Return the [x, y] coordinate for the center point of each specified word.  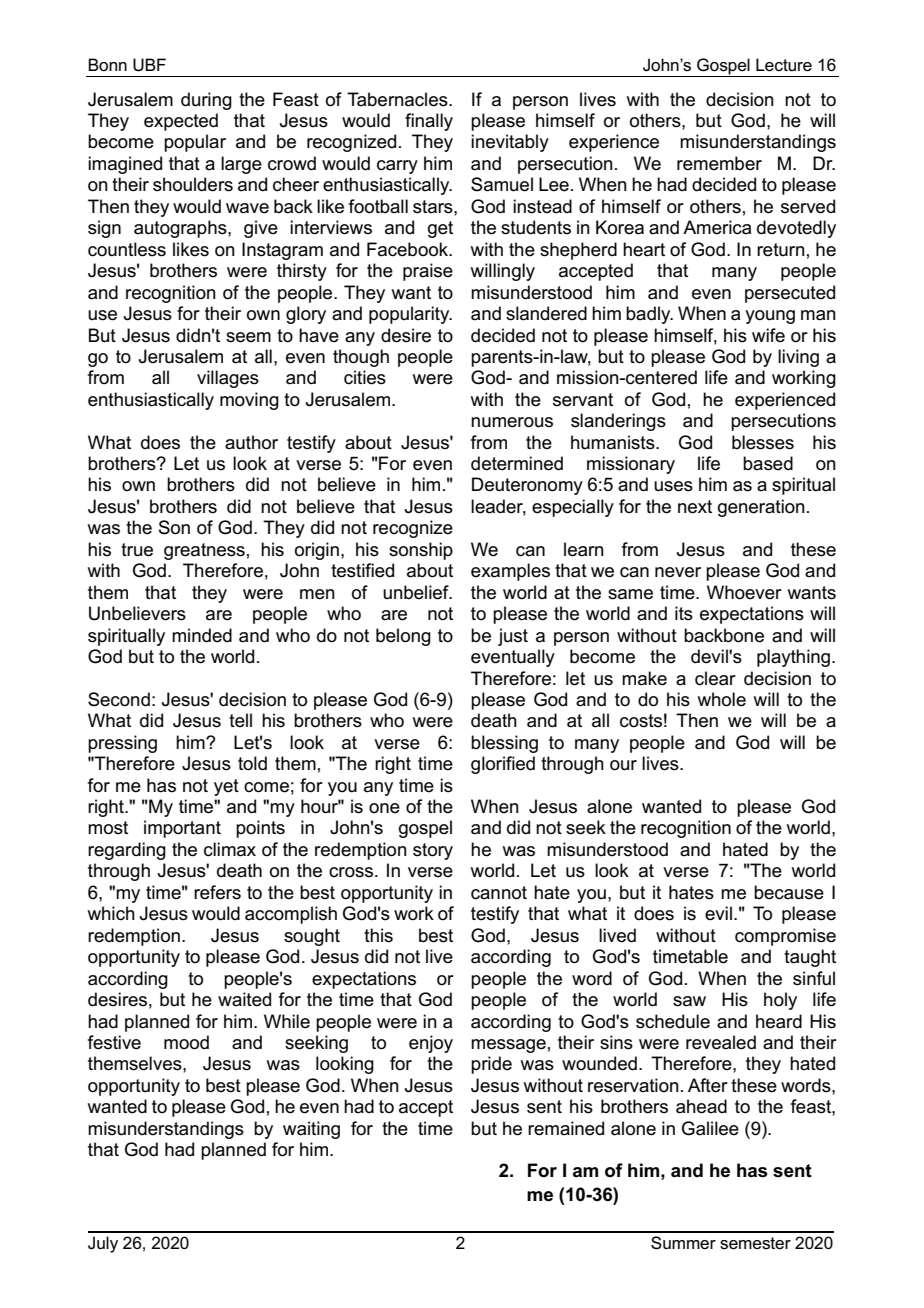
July [103, 1244]
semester [755, 1243]
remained [566, 1128]
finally [429, 122]
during [206, 101]
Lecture [784, 65]
